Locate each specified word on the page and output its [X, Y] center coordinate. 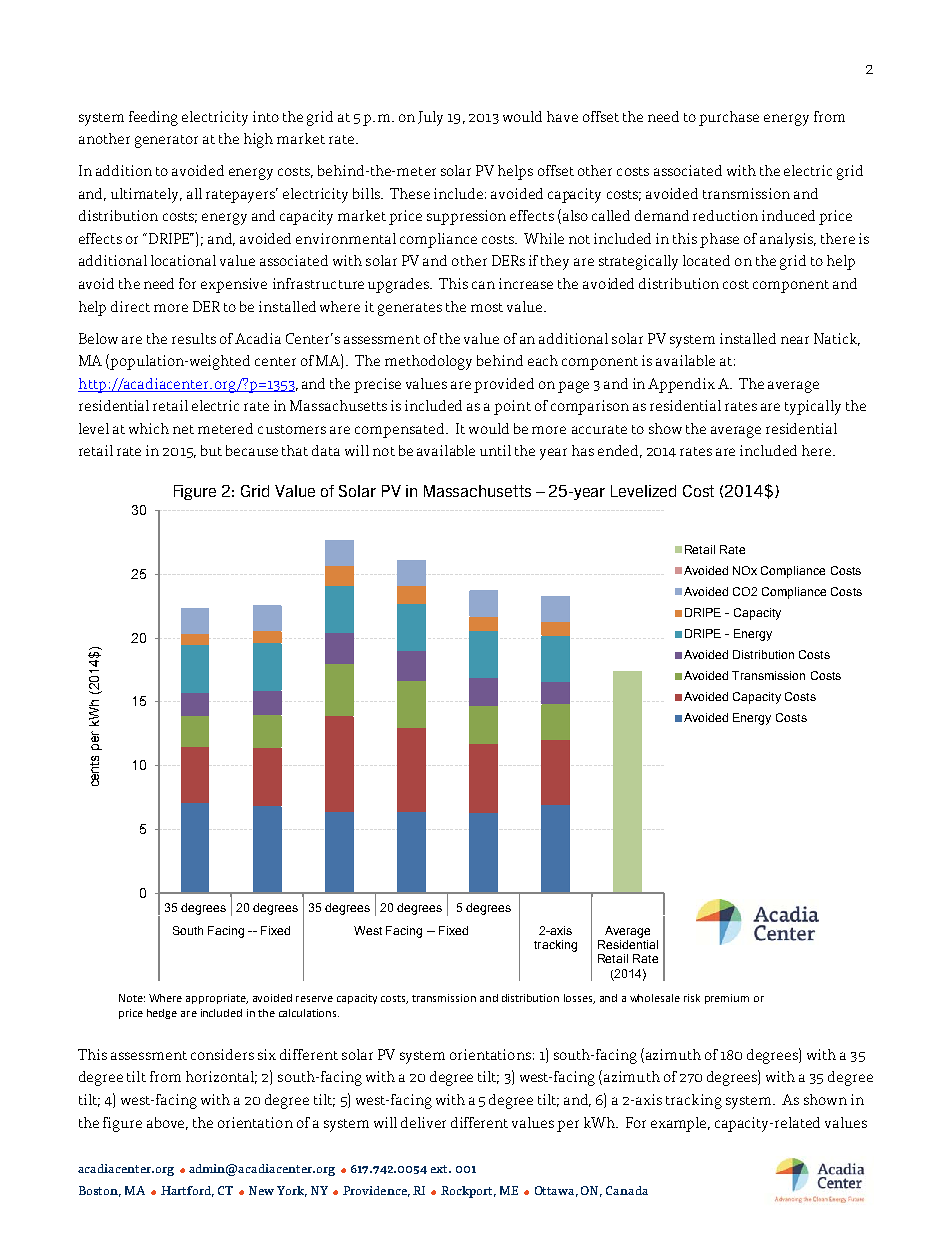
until [495, 450]
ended [620, 451]
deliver [423, 1122]
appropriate [217, 999]
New [261, 1190]
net [183, 429]
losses [579, 999]
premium [727, 999]
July [430, 118]
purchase [729, 118]
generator [166, 141]
